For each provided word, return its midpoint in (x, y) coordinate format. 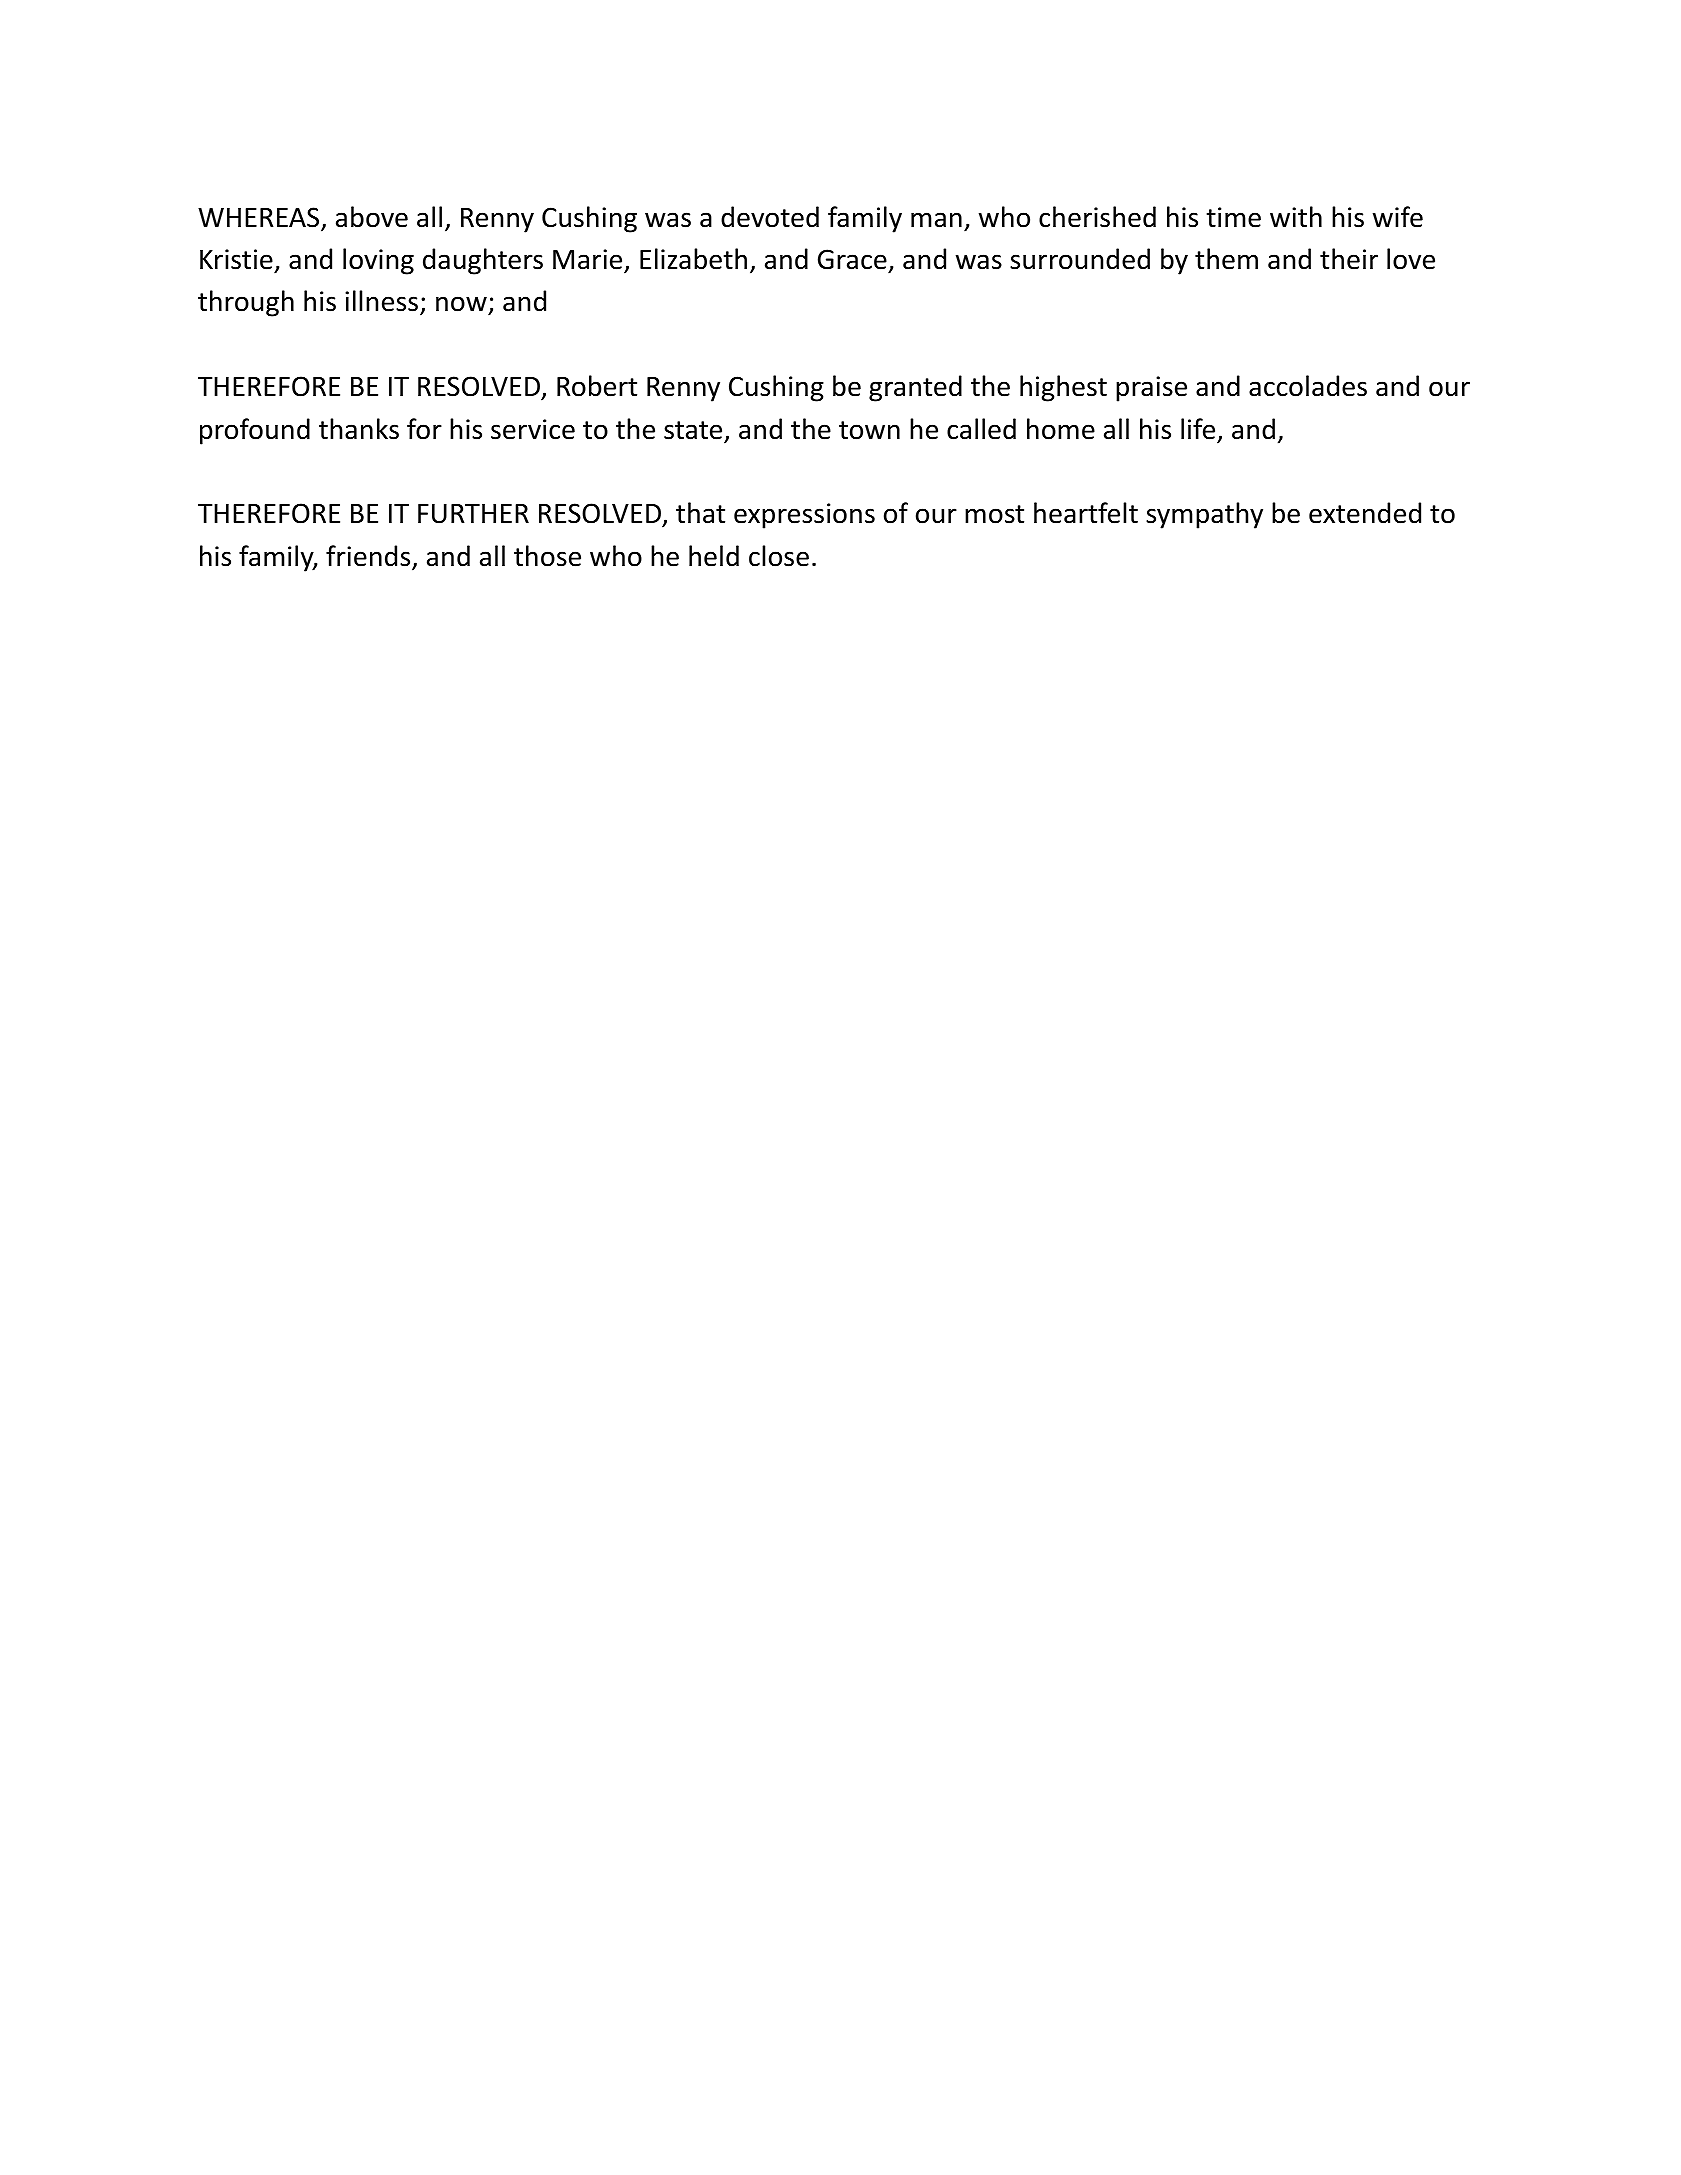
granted (915, 388)
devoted (770, 217)
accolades (1308, 386)
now (462, 305)
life (1198, 429)
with (1296, 217)
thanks (359, 429)
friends (369, 557)
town (869, 430)
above (372, 217)
